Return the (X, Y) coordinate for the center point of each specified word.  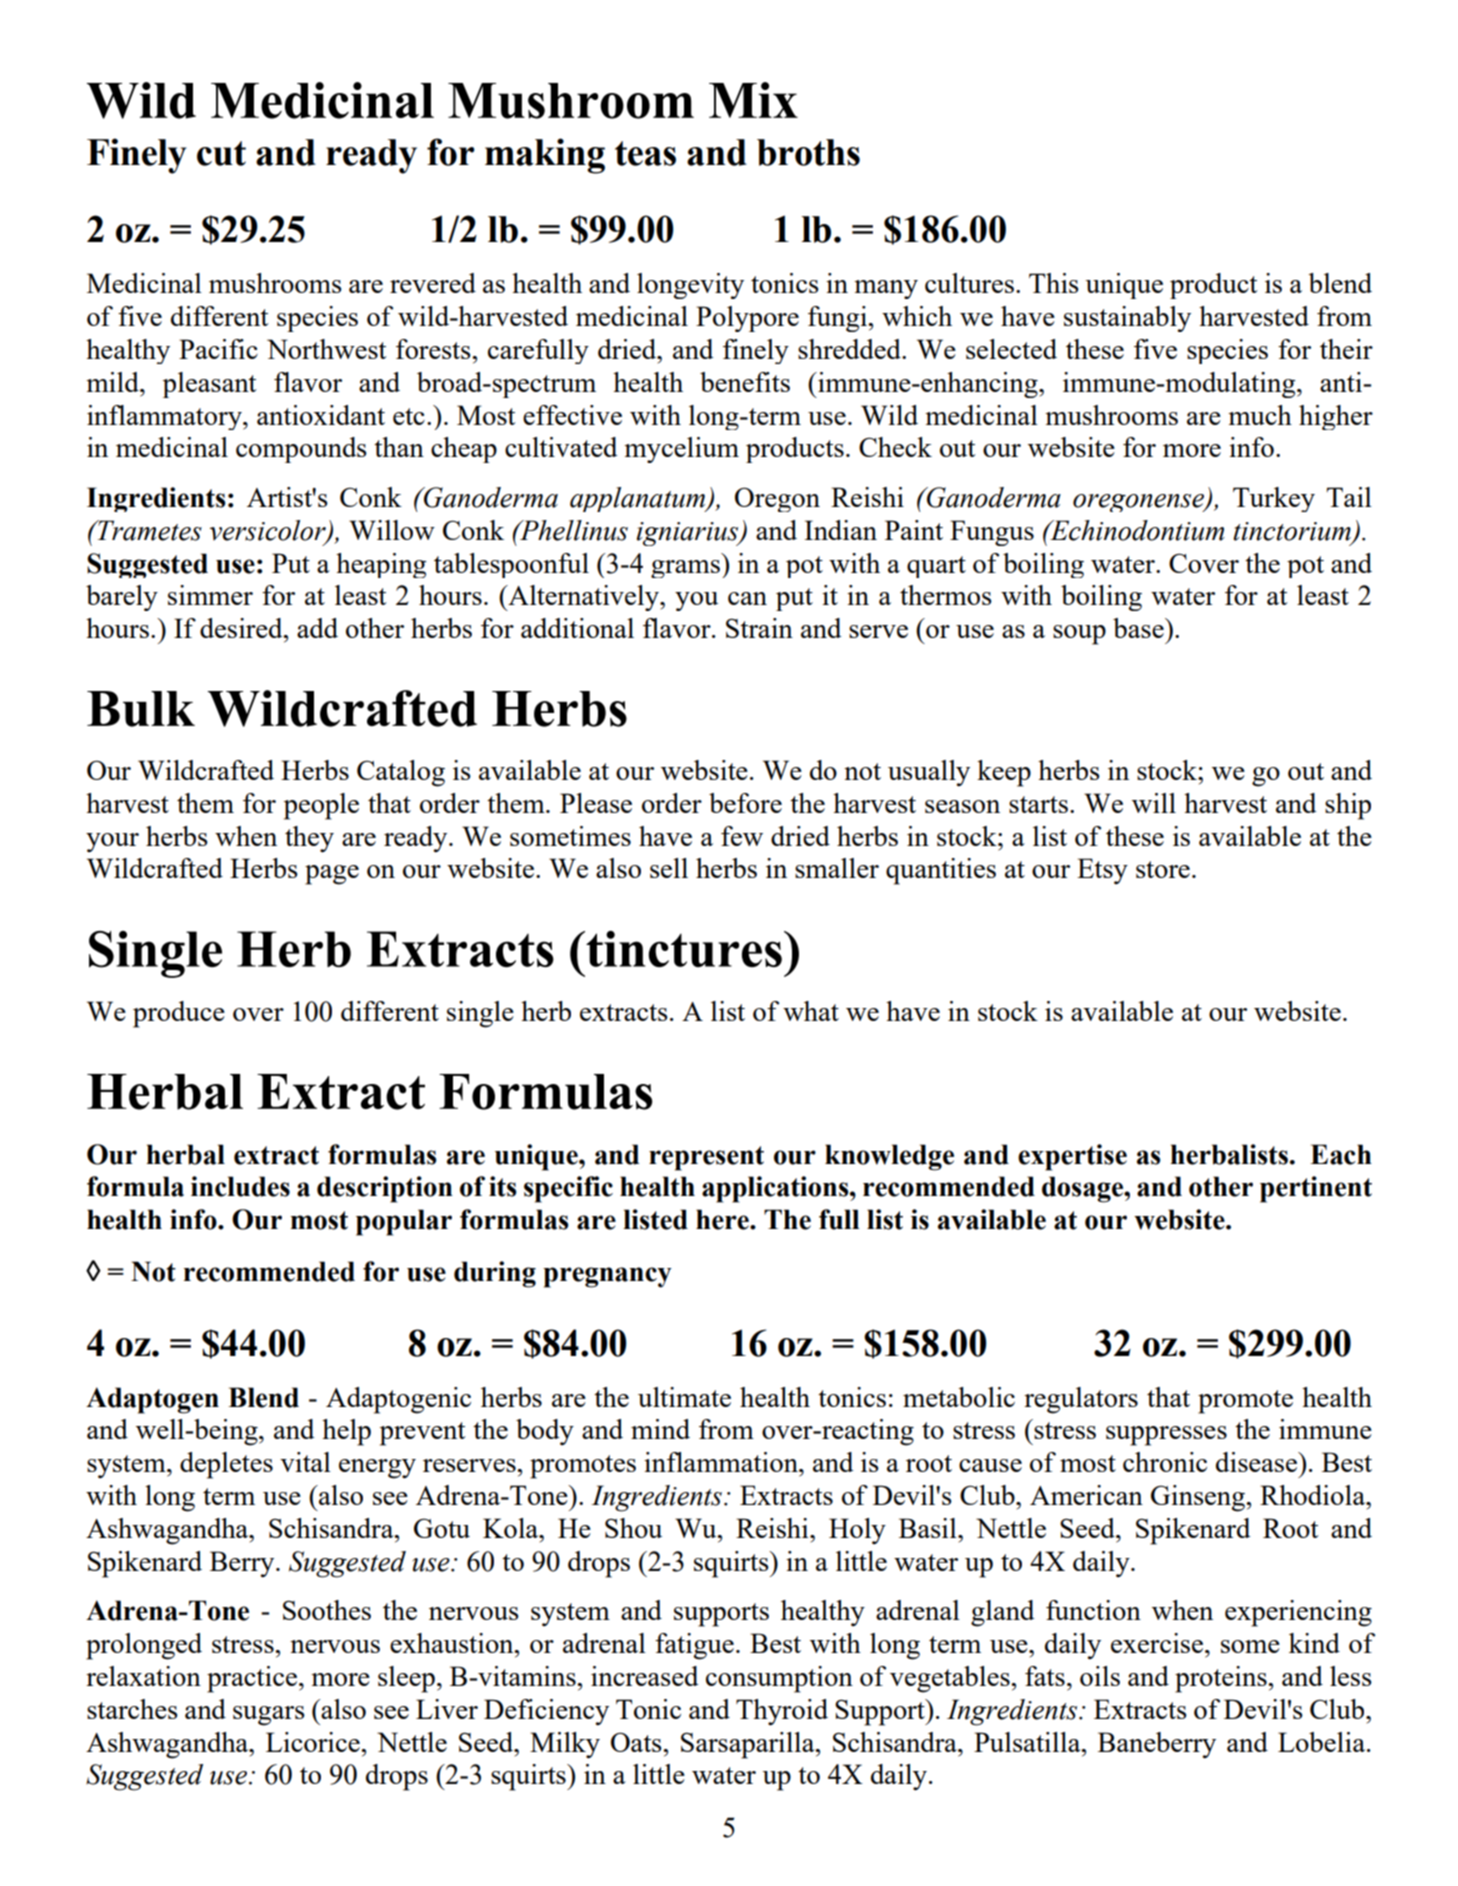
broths (808, 152)
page (332, 875)
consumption (779, 1679)
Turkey (1274, 499)
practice (252, 1679)
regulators (1081, 1400)
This (1054, 283)
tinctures (683, 949)
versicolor (269, 531)
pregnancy (607, 1277)
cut (221, 153)
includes (240, 1186)
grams (685, 569)
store (1163, 869)
